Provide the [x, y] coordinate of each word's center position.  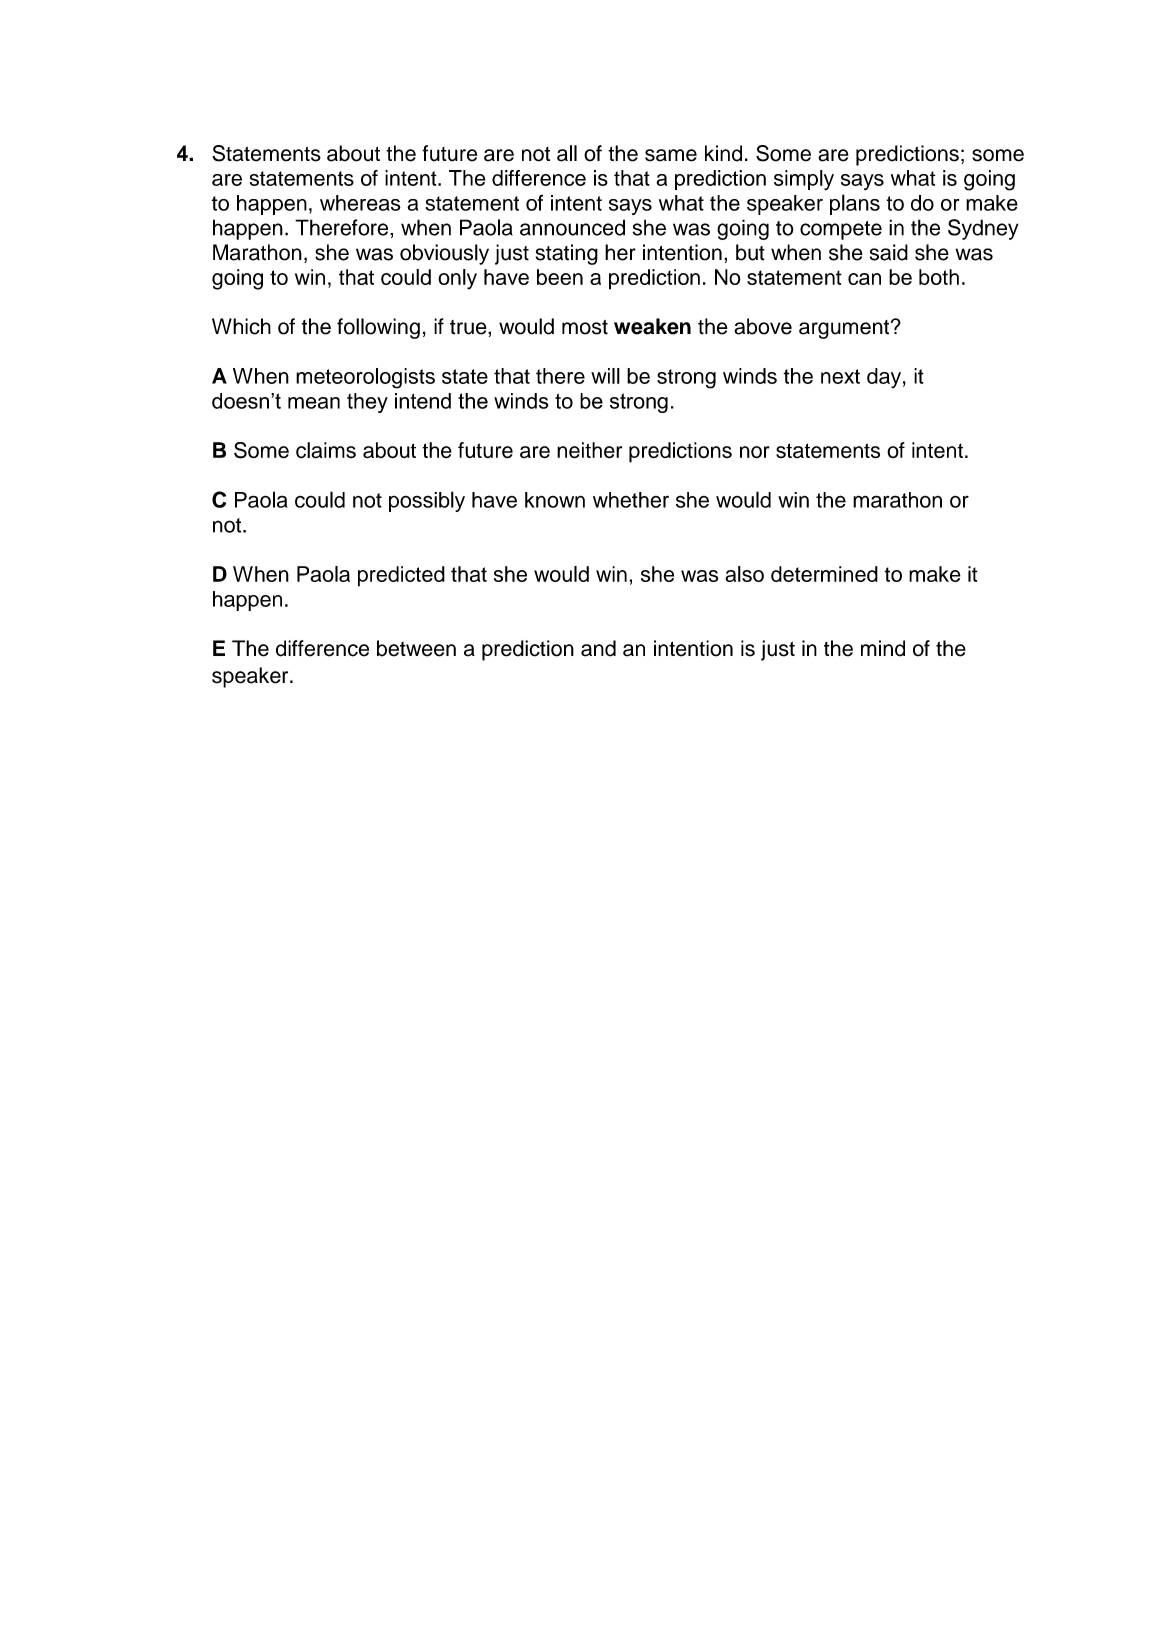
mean [314, 403]
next [840, 376]
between [416, 648]
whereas [360, 203]
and [598, 648]
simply [804, 180]
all [567, 153]
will [605, 376]
